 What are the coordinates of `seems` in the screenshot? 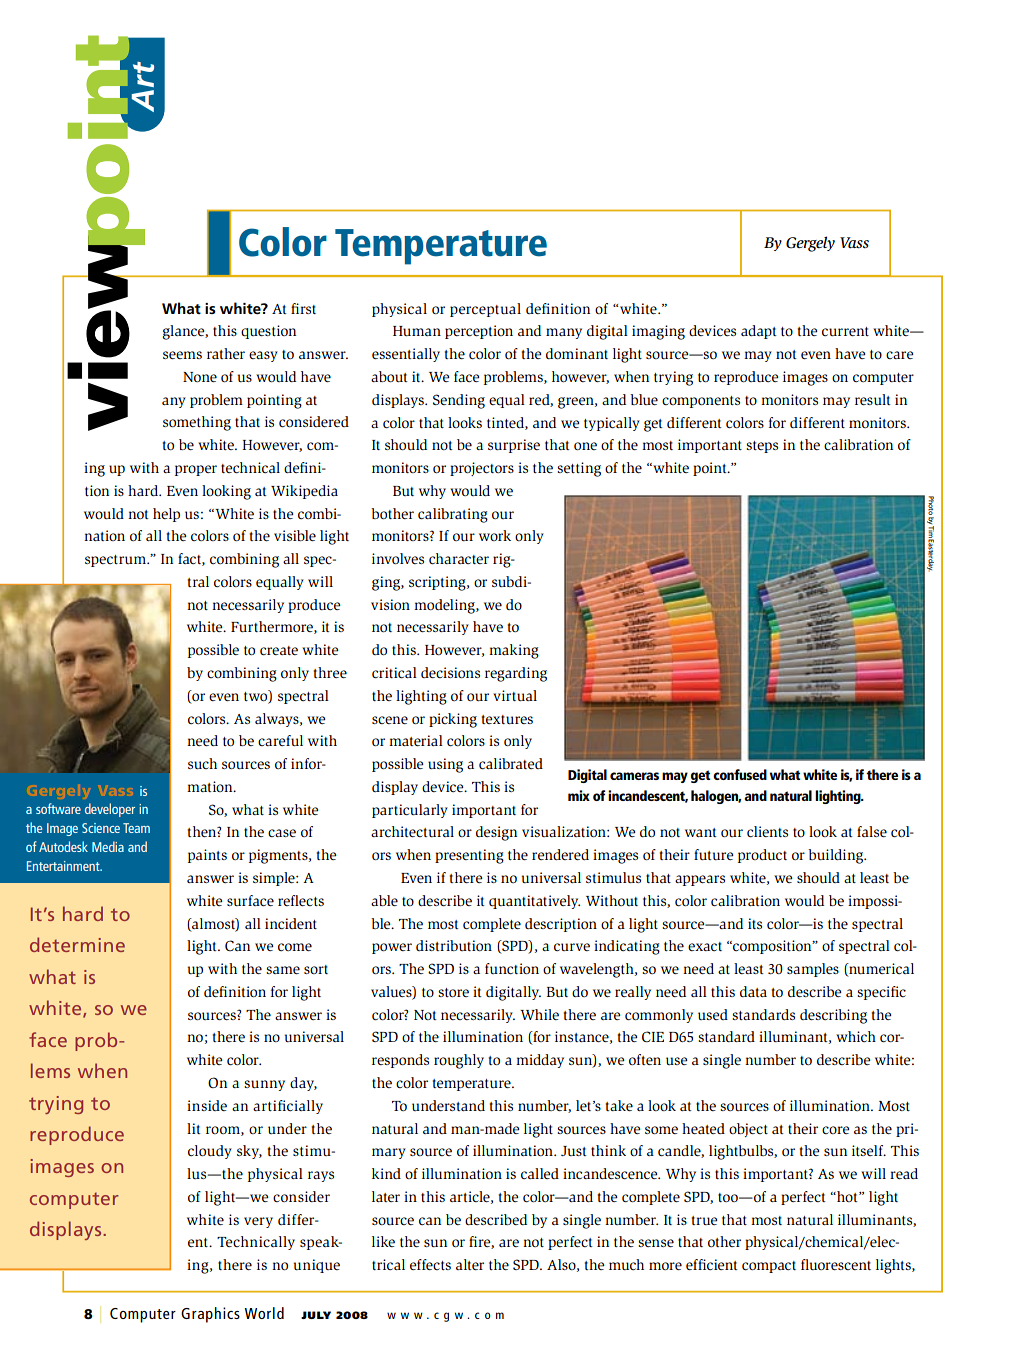 It's located at (182, 355).
